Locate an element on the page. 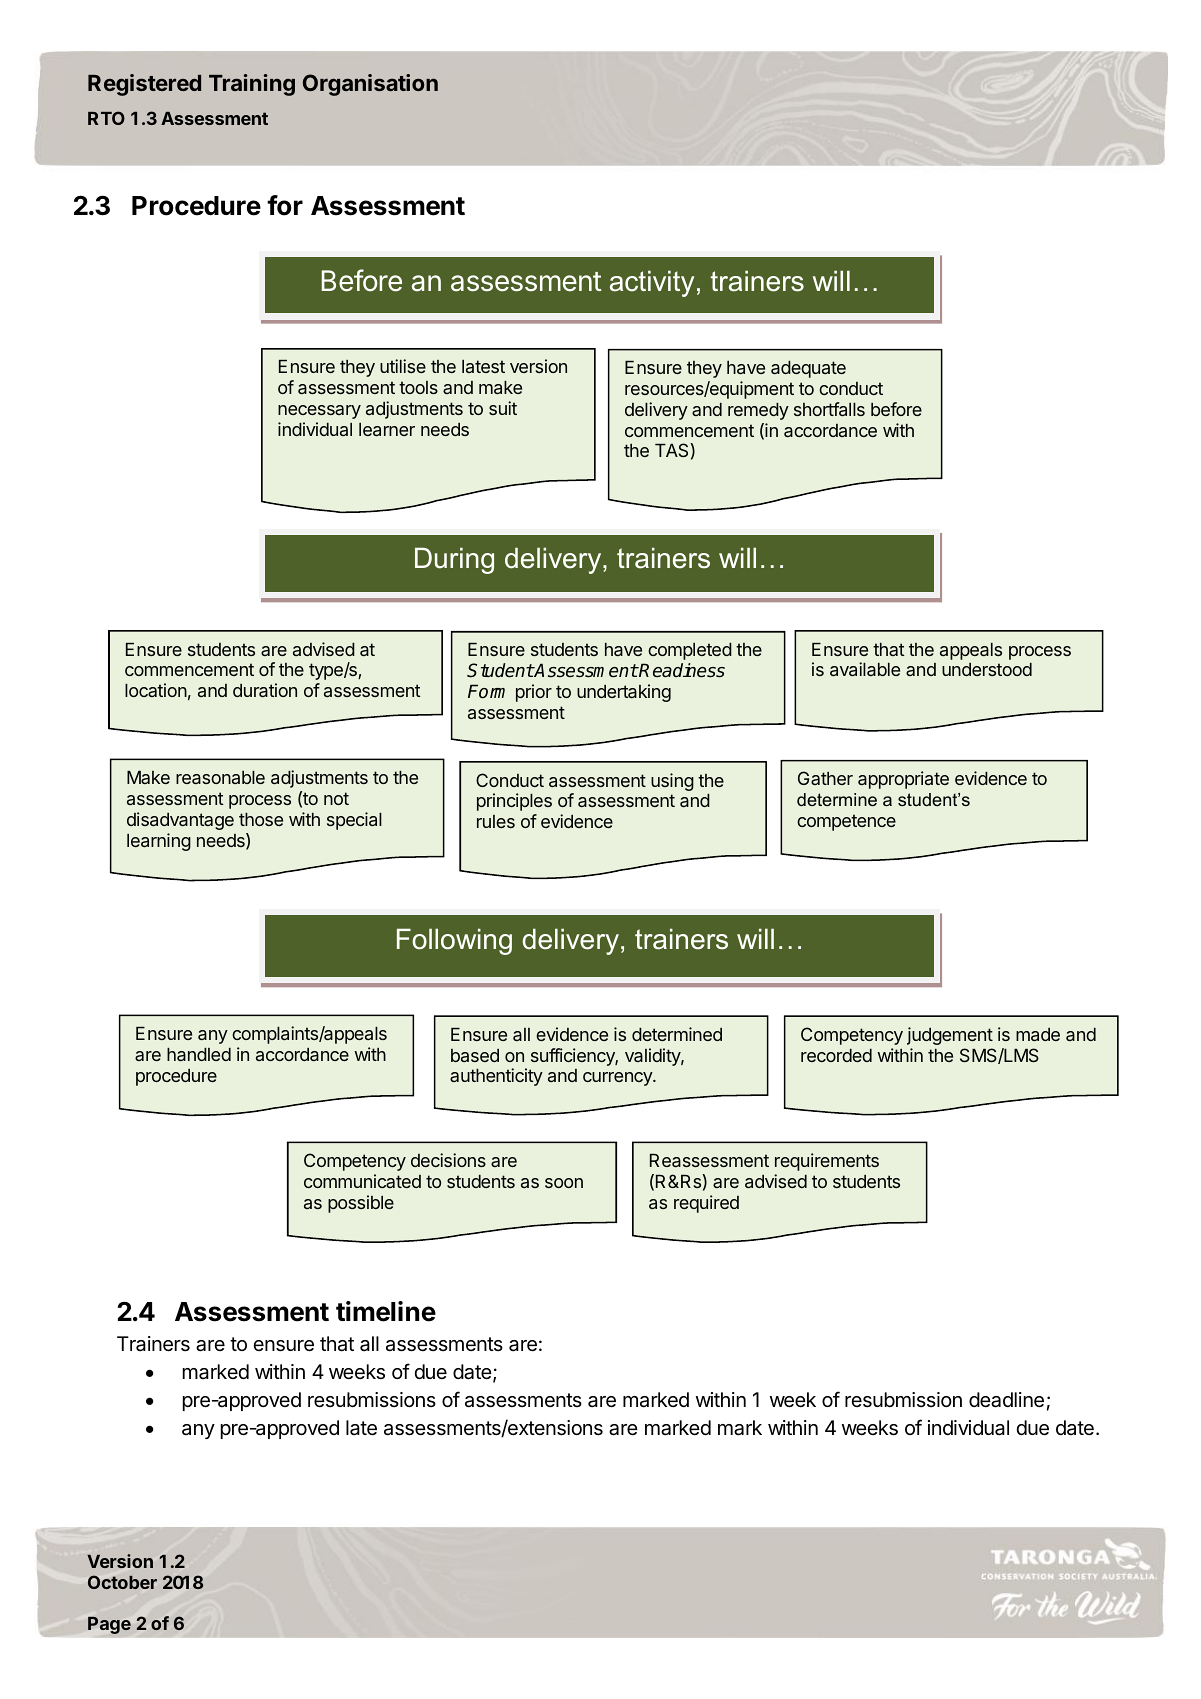 This document has width=1201, height=1699. Training is located at coordinates (252, 85).
